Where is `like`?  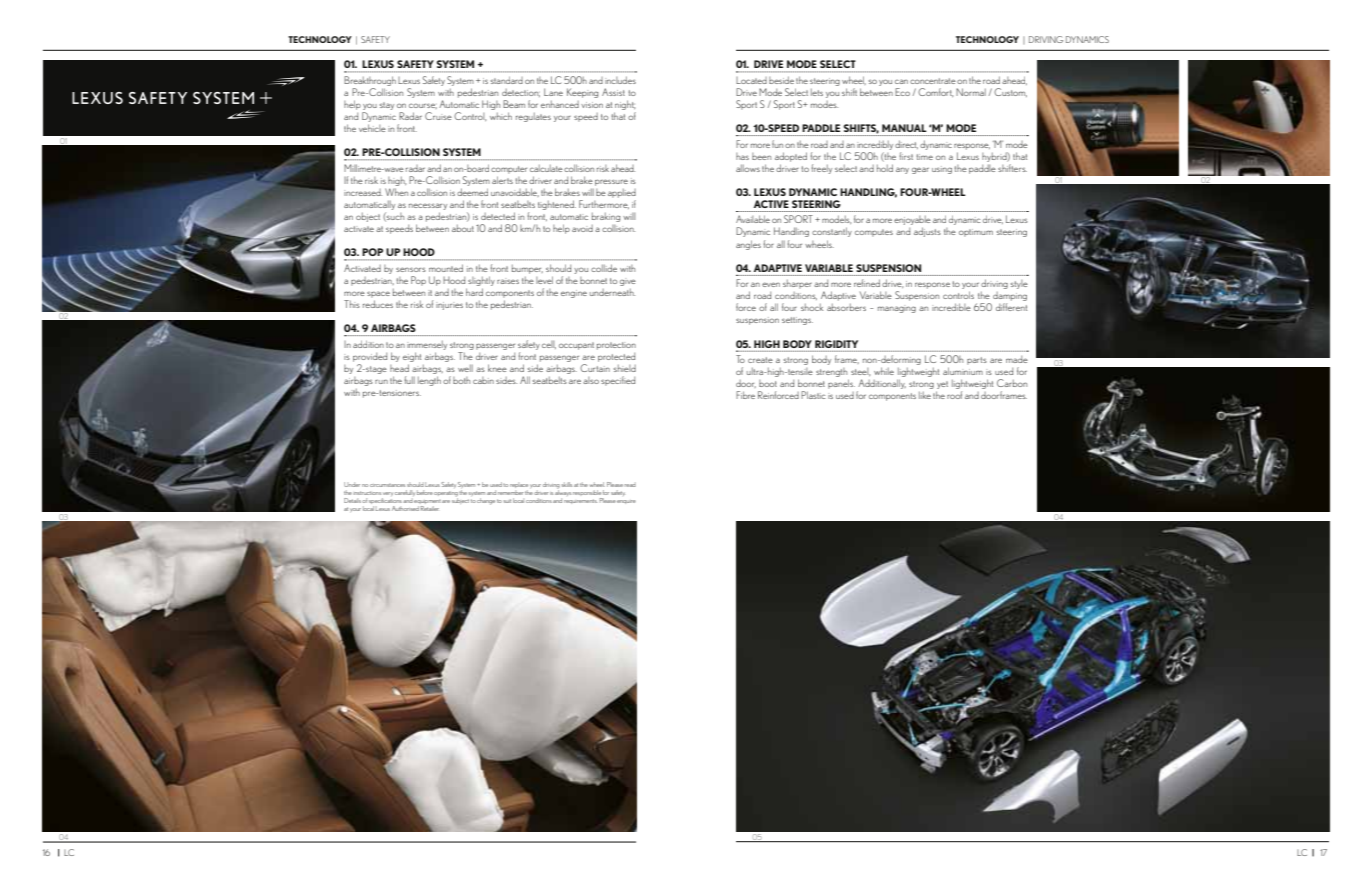
like is located at coordinates (925, 395).
